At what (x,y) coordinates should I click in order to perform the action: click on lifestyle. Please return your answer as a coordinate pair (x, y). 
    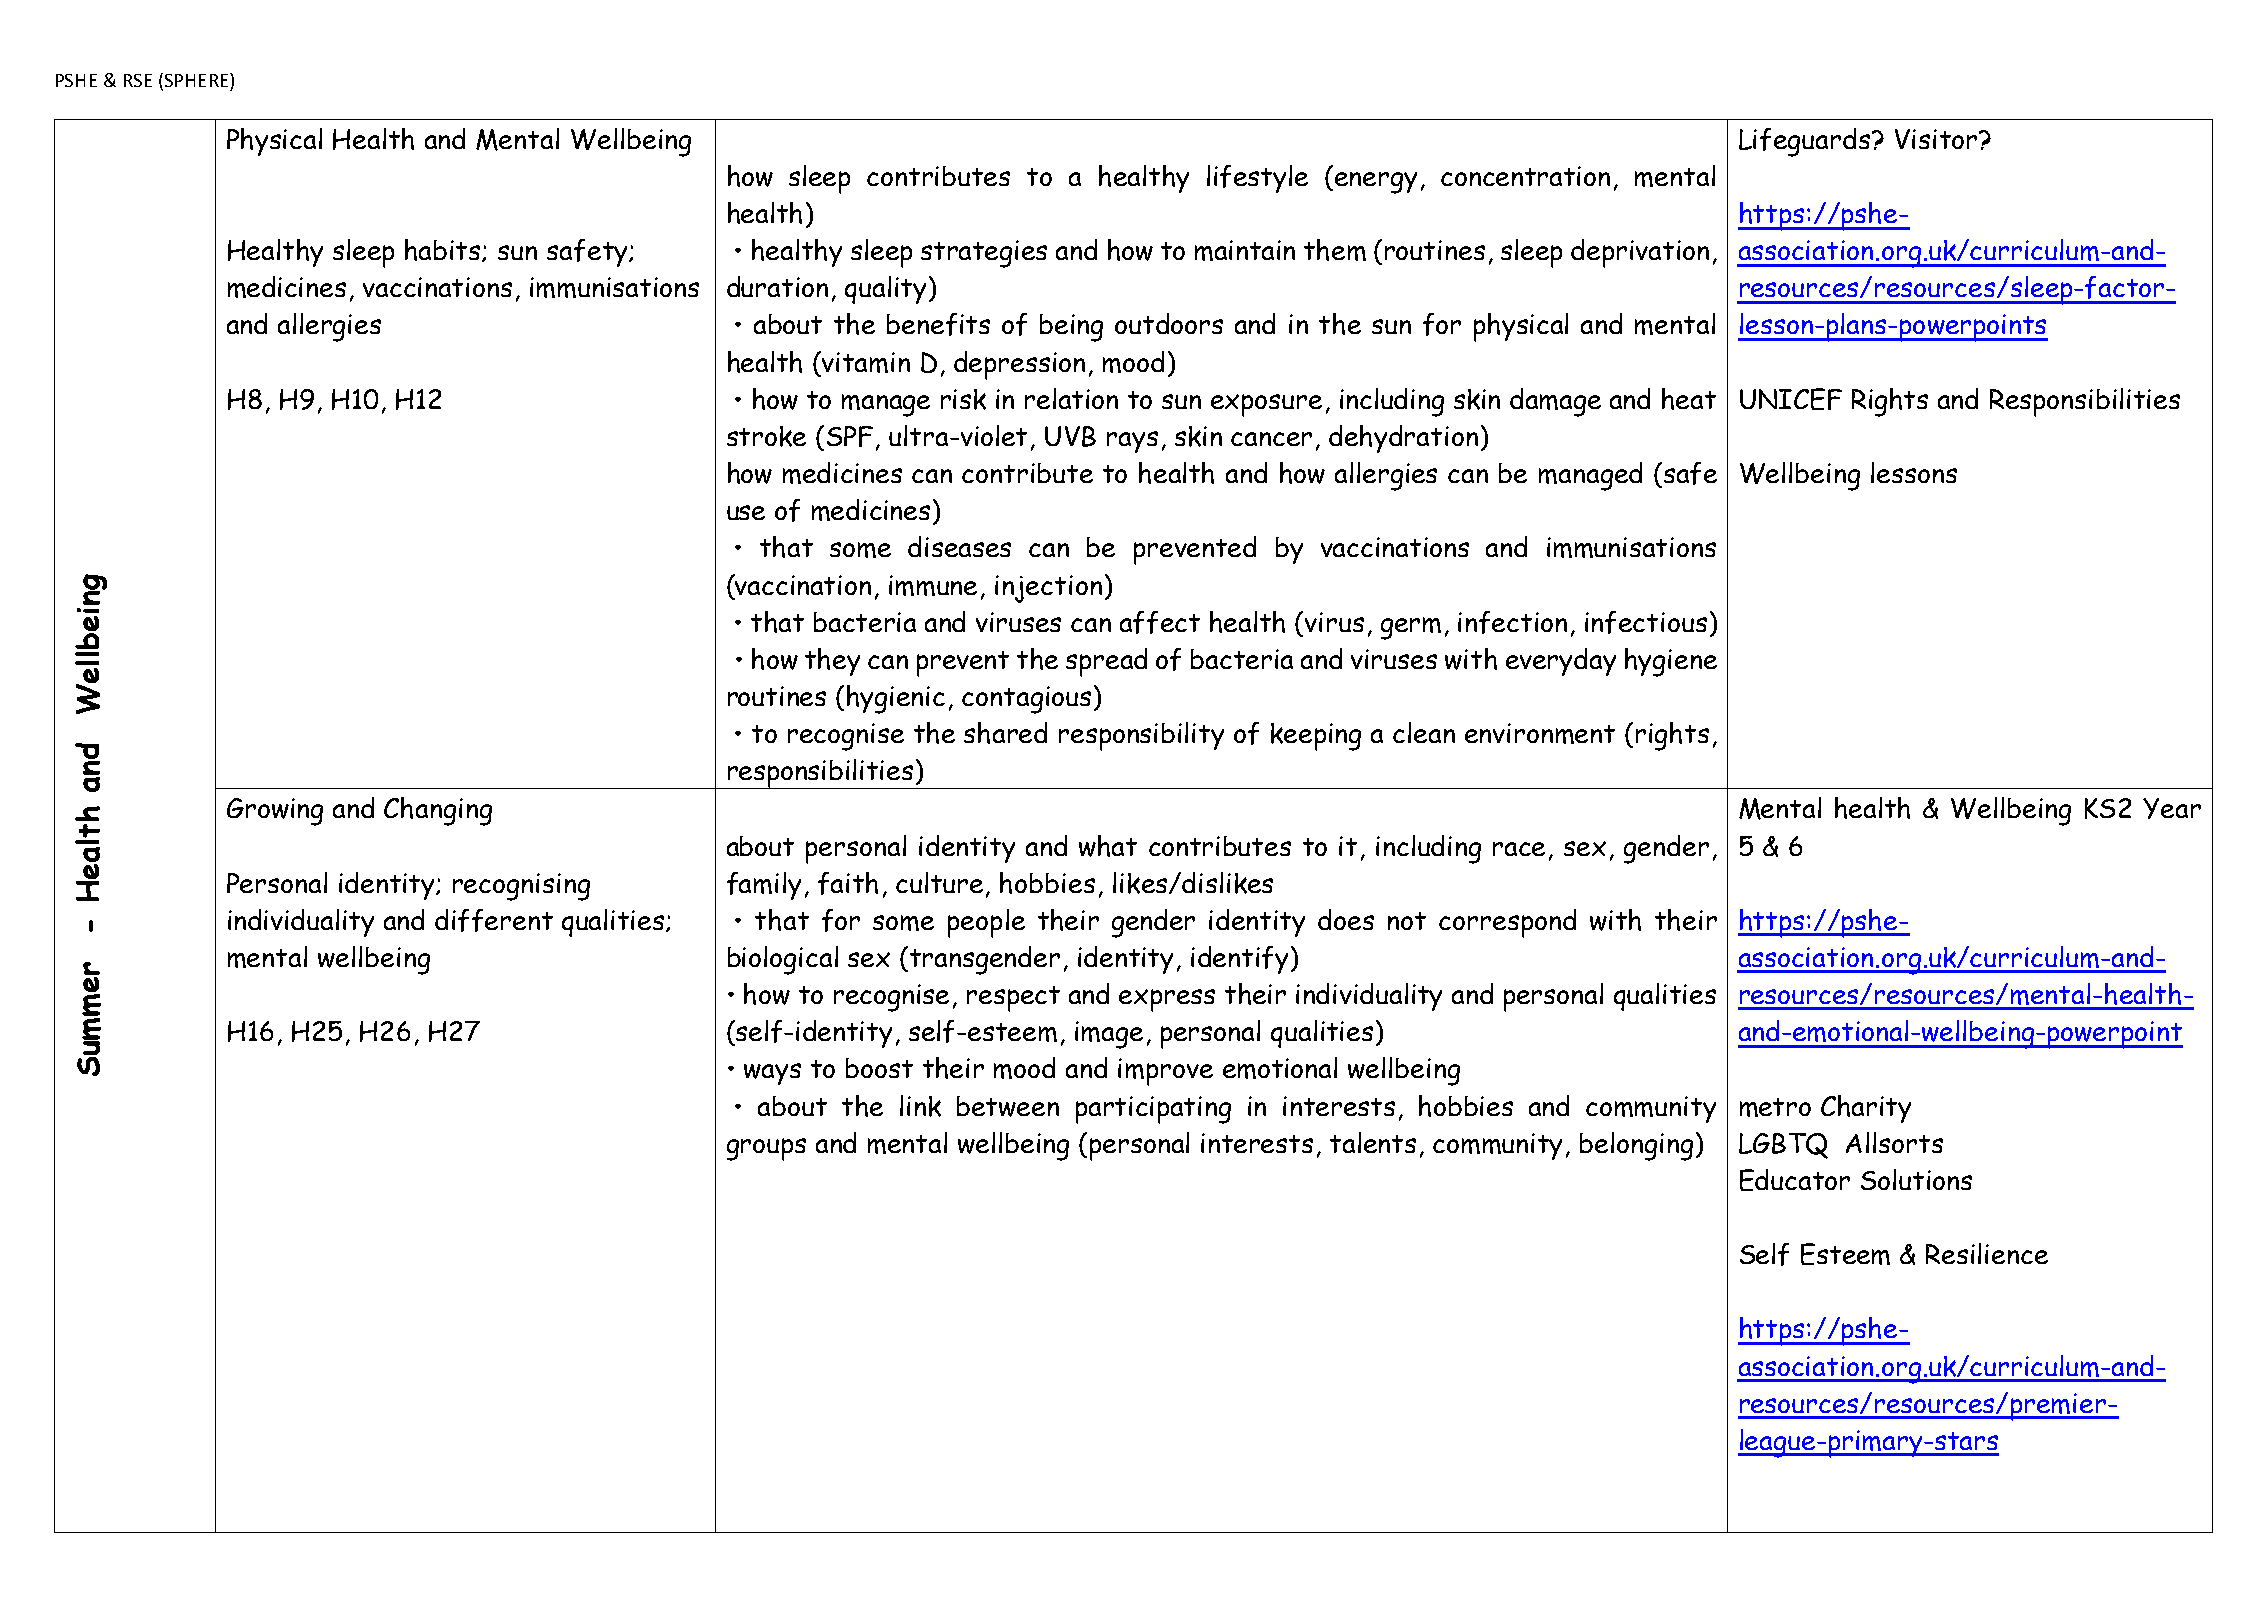
    Looking at the image, I should click on (1257, 179).
